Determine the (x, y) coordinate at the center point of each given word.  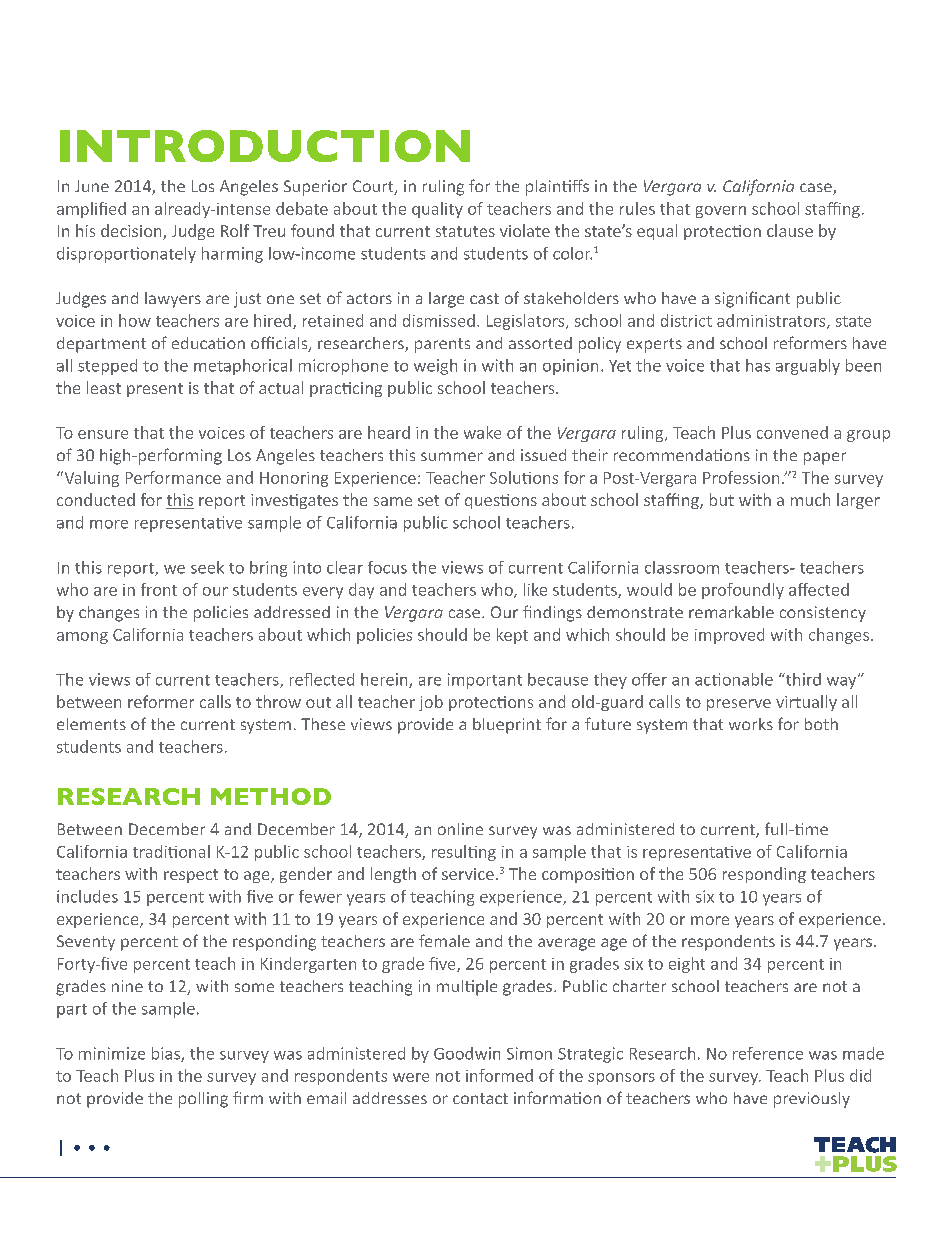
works (751, 724)
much (810, 499)
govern (721, 212)
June (92, 186)
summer (452, 456)
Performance (173, 477)
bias (167, 1054)
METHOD (271, 796)
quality (437, 210)
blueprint (507, 726)
